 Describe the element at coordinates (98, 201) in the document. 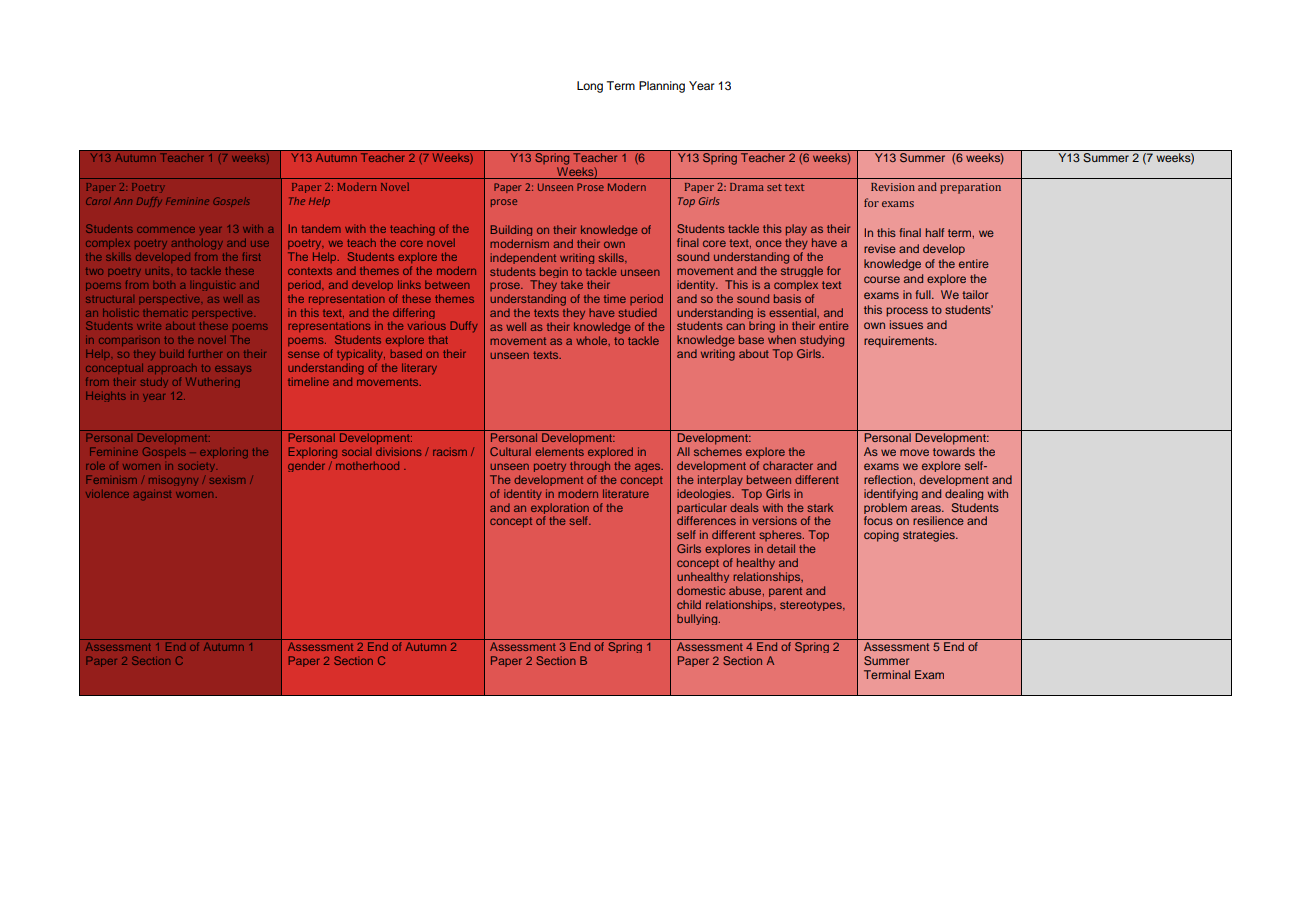

I see `Carol` at that location.
